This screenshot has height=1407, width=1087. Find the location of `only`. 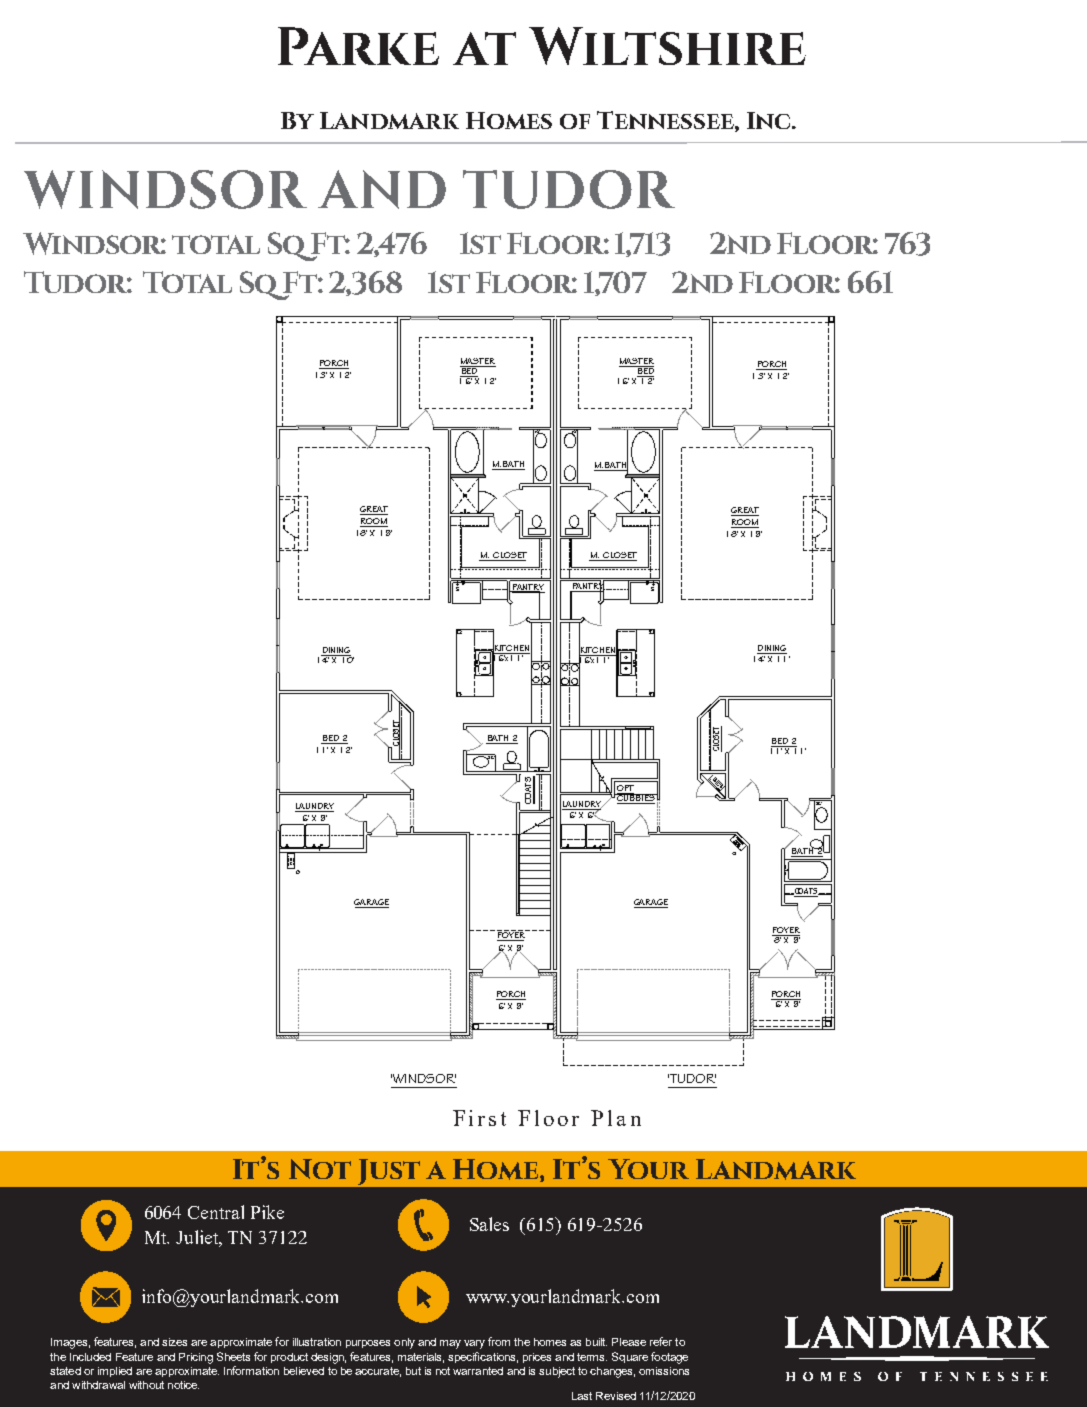

only is located at coordinates (404, 1343).
